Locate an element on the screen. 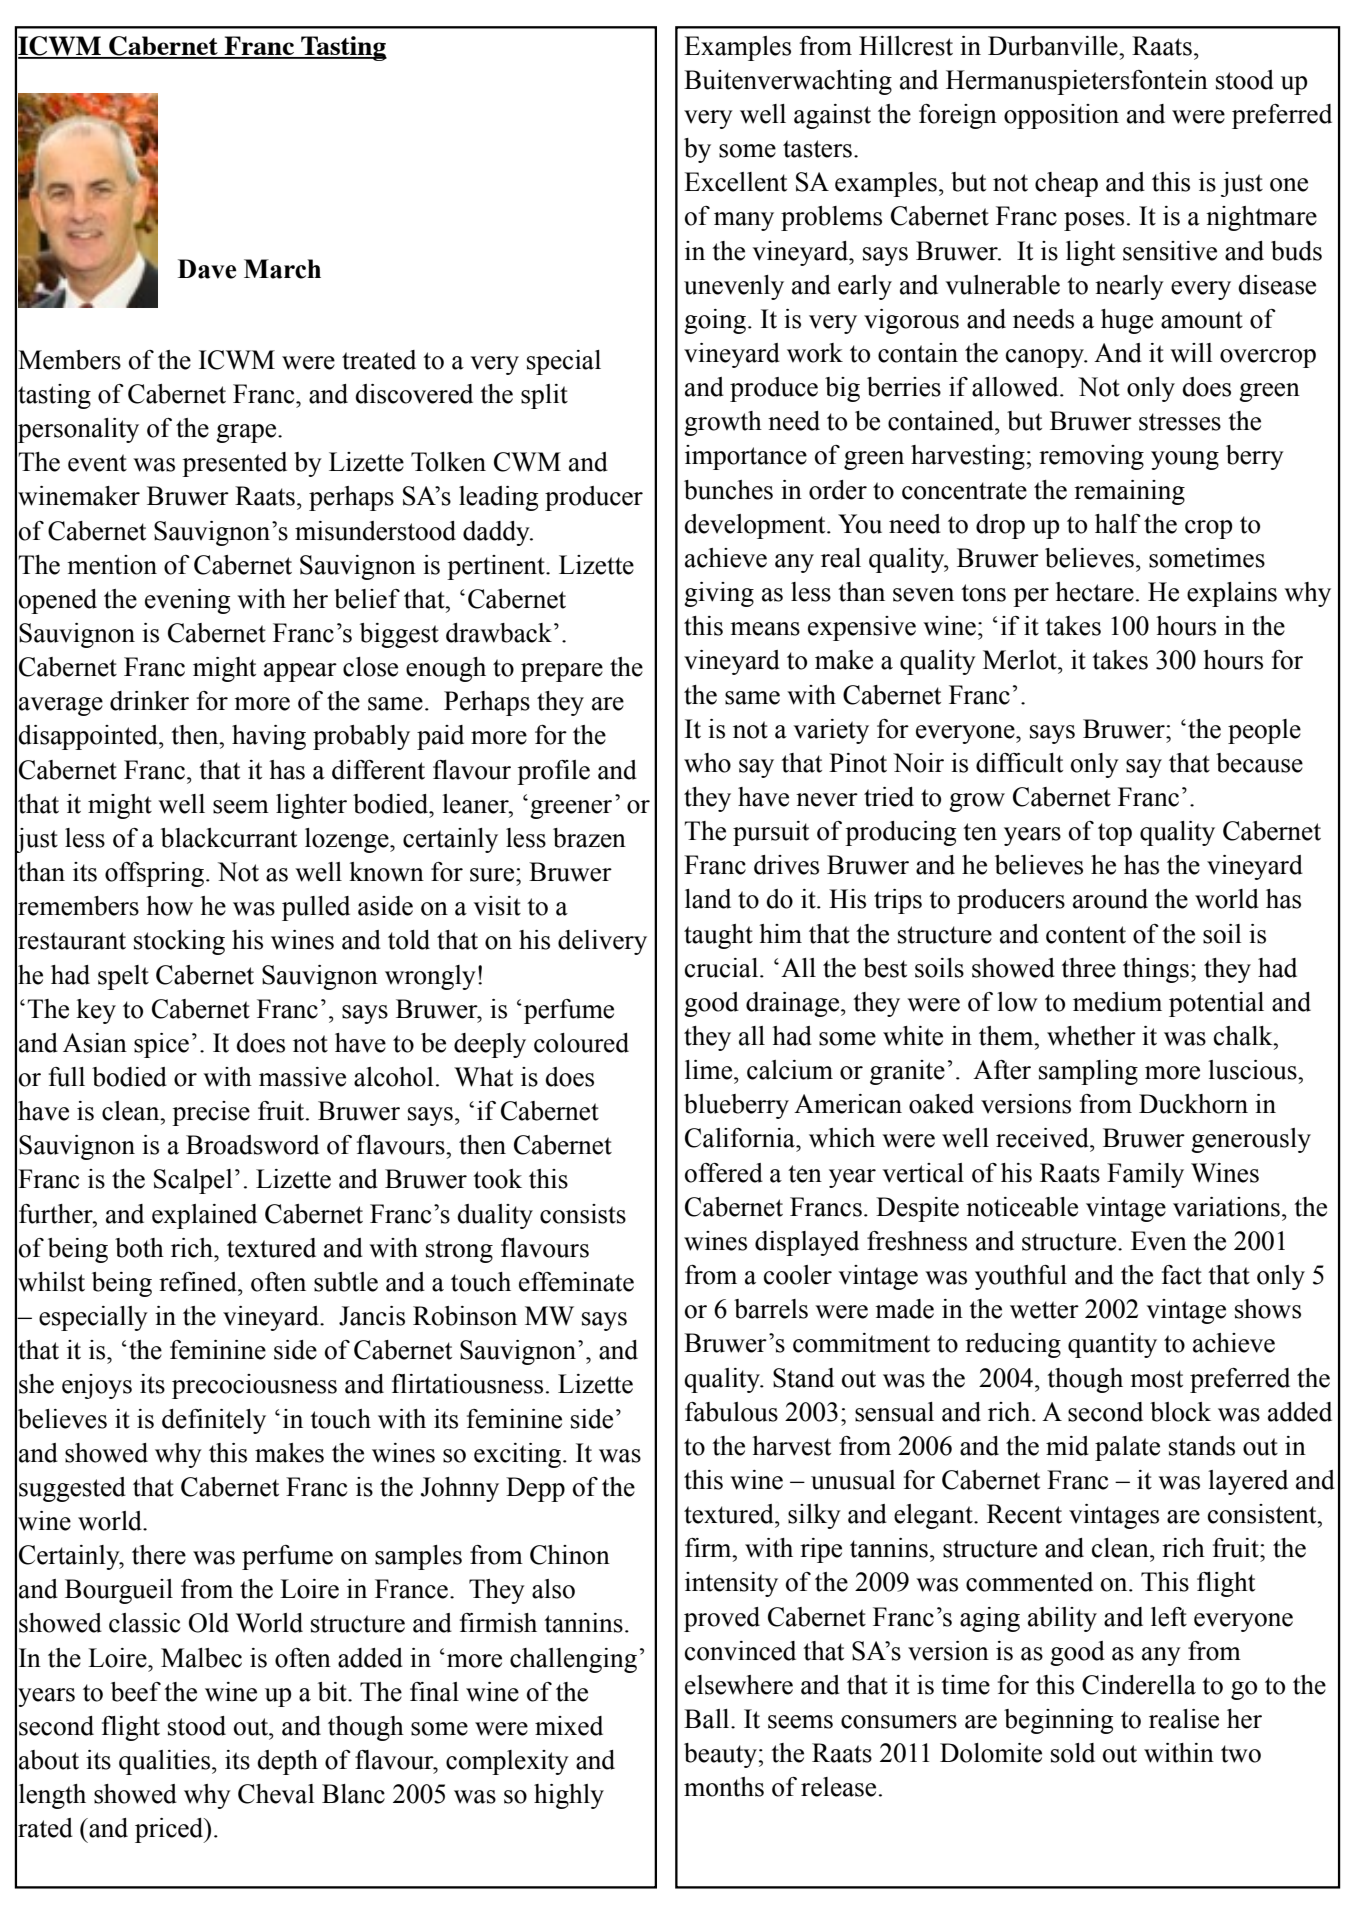 The height and width of the screenshot is (1917, 1355). cheap is located at coordinates (1066, 184).
